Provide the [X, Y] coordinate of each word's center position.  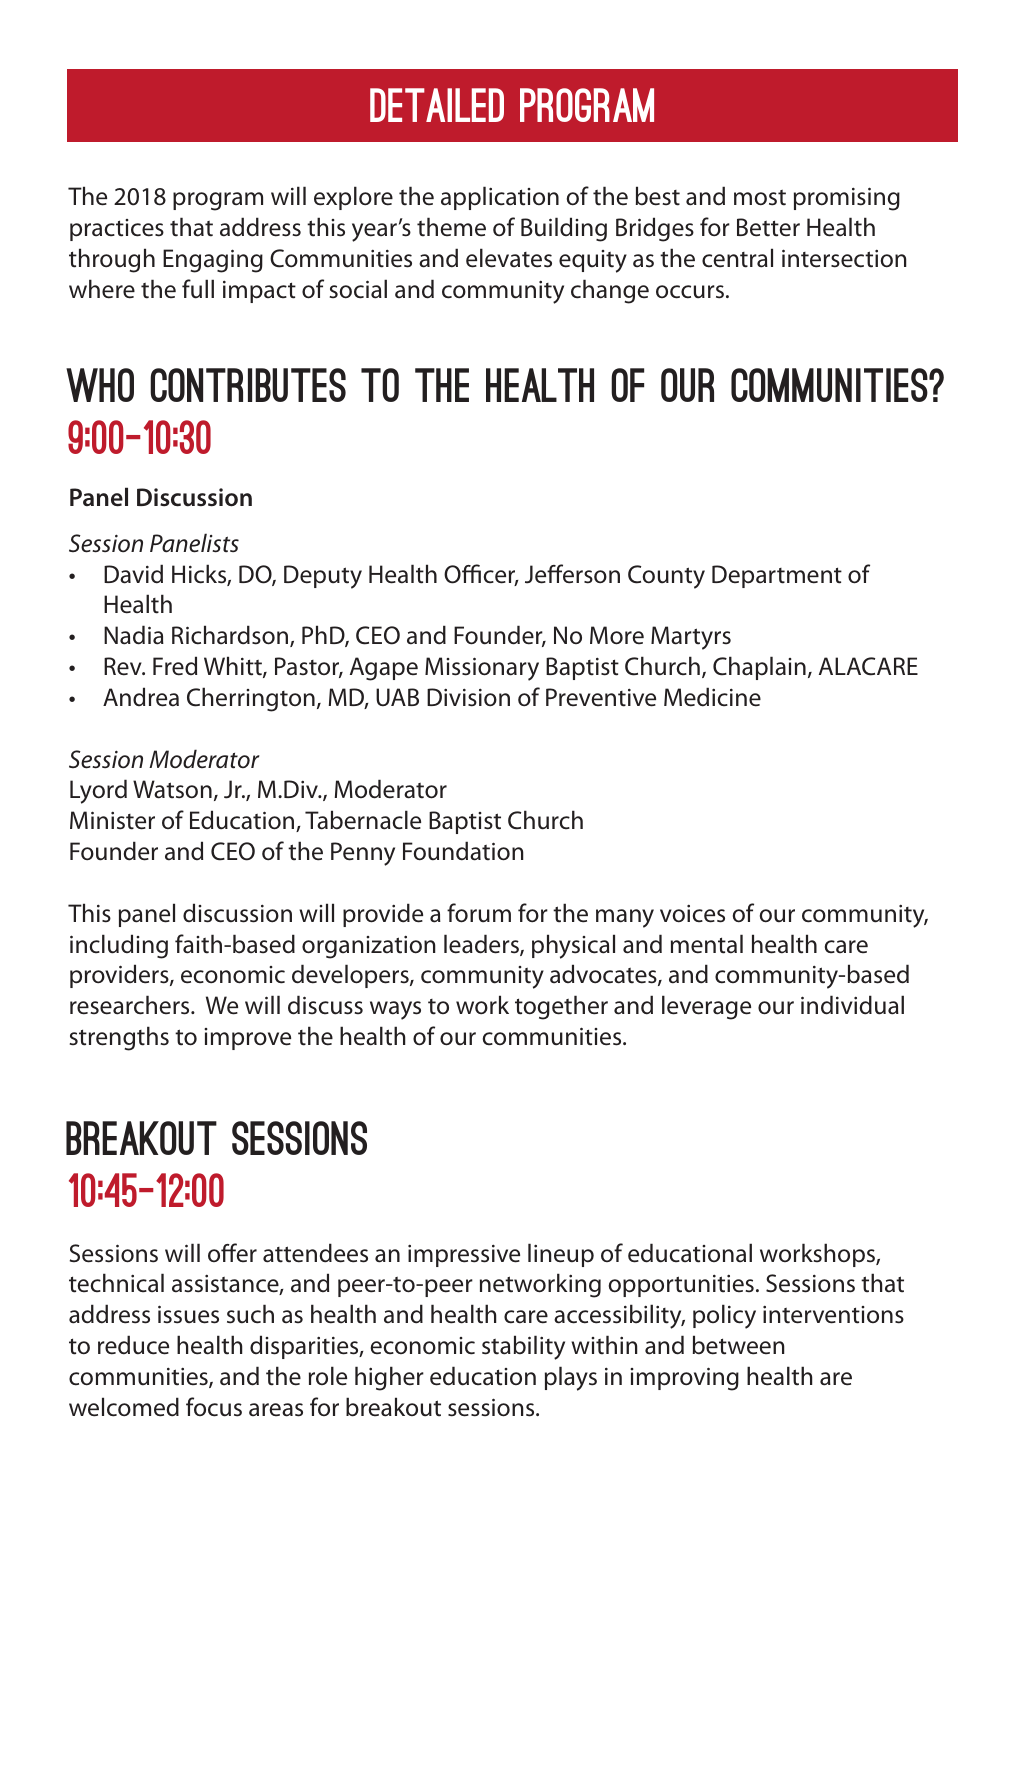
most [760, 198]
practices [117, 230]
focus [214, 1407]
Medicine [712, 697]
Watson [172, 789]
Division [468, 697]
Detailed [437, 105]
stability [523, 1347]
